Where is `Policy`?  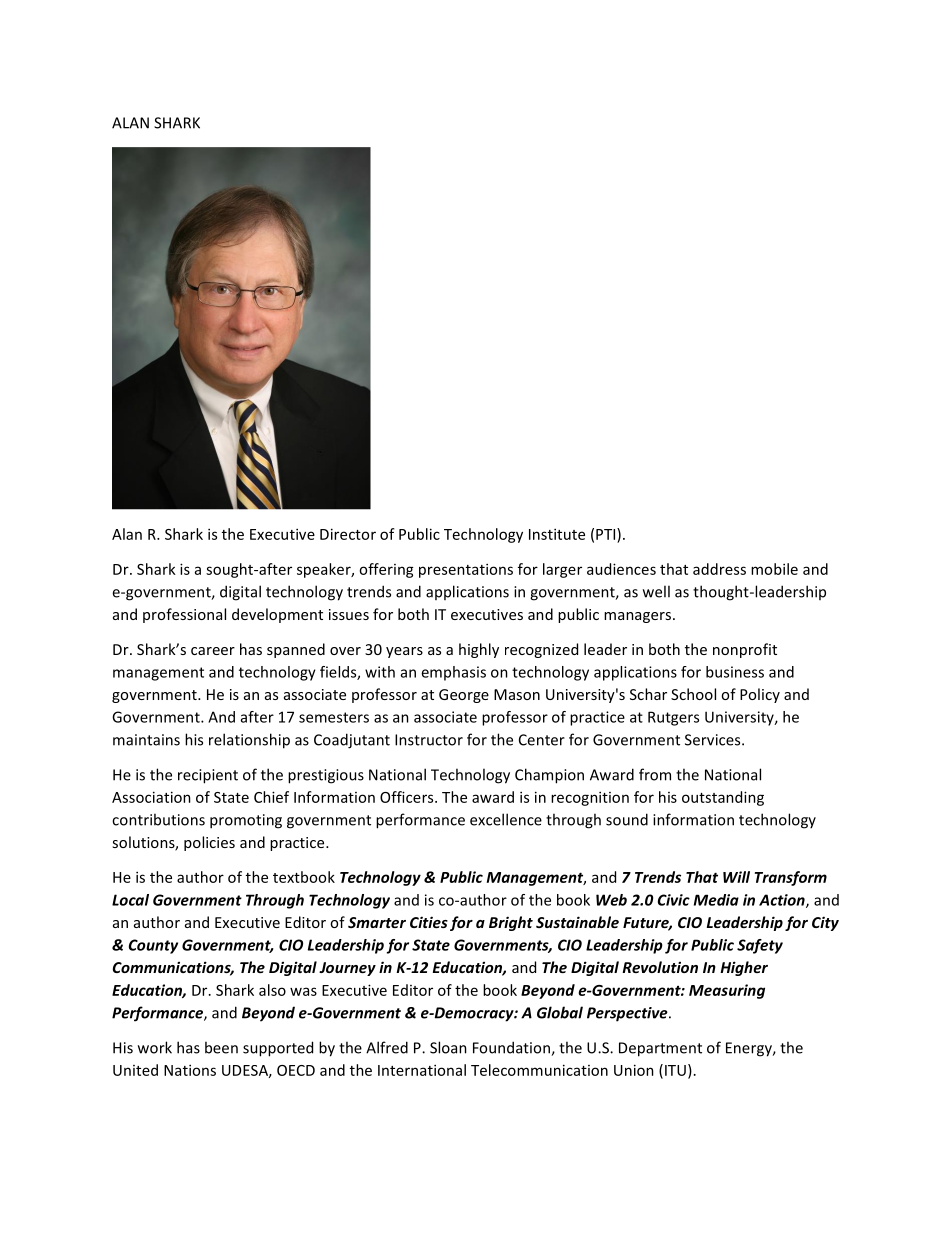 Policy is located at coordinates (760, 695).
